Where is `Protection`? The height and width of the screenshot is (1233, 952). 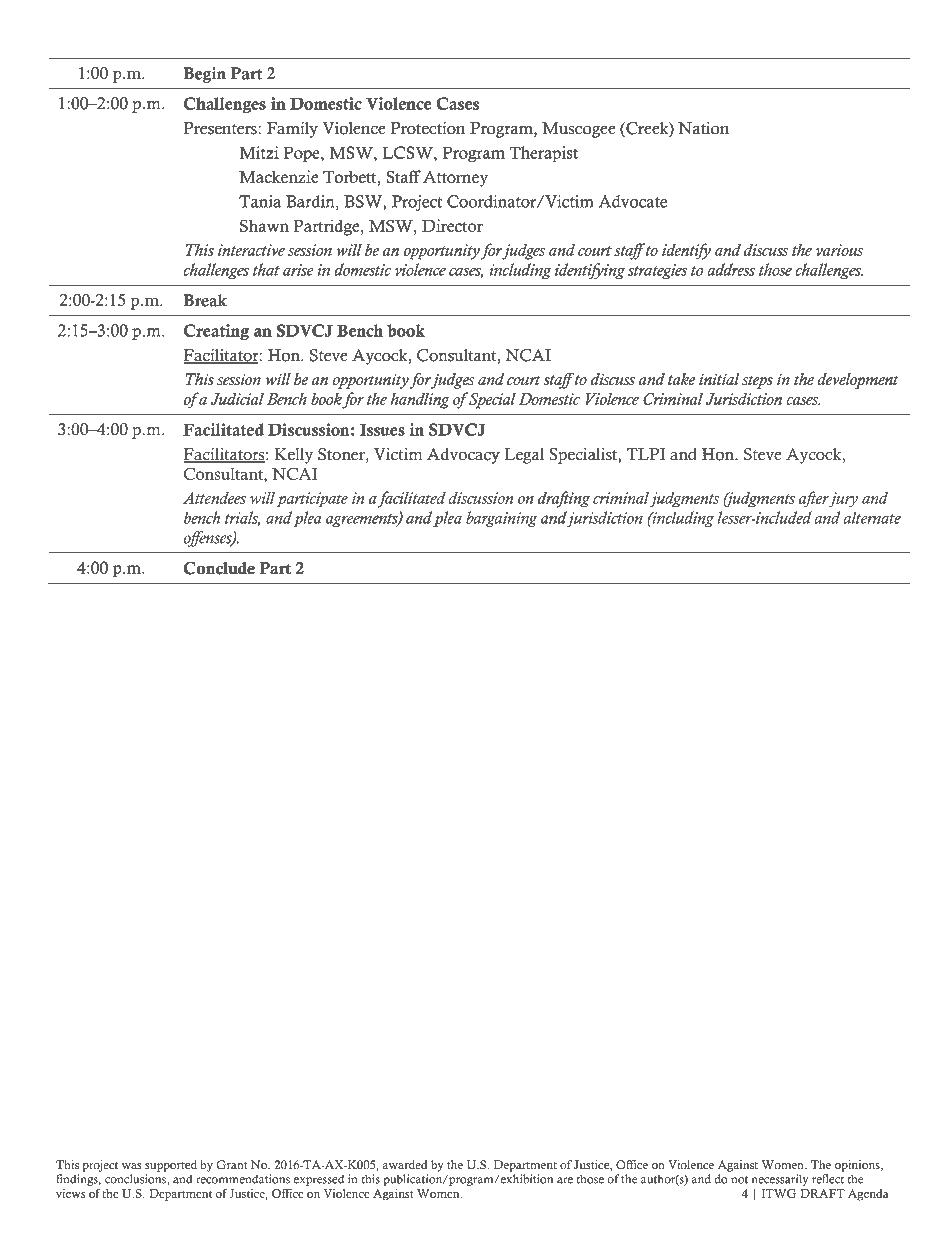
Protection is located at coordinates (428, 128).
